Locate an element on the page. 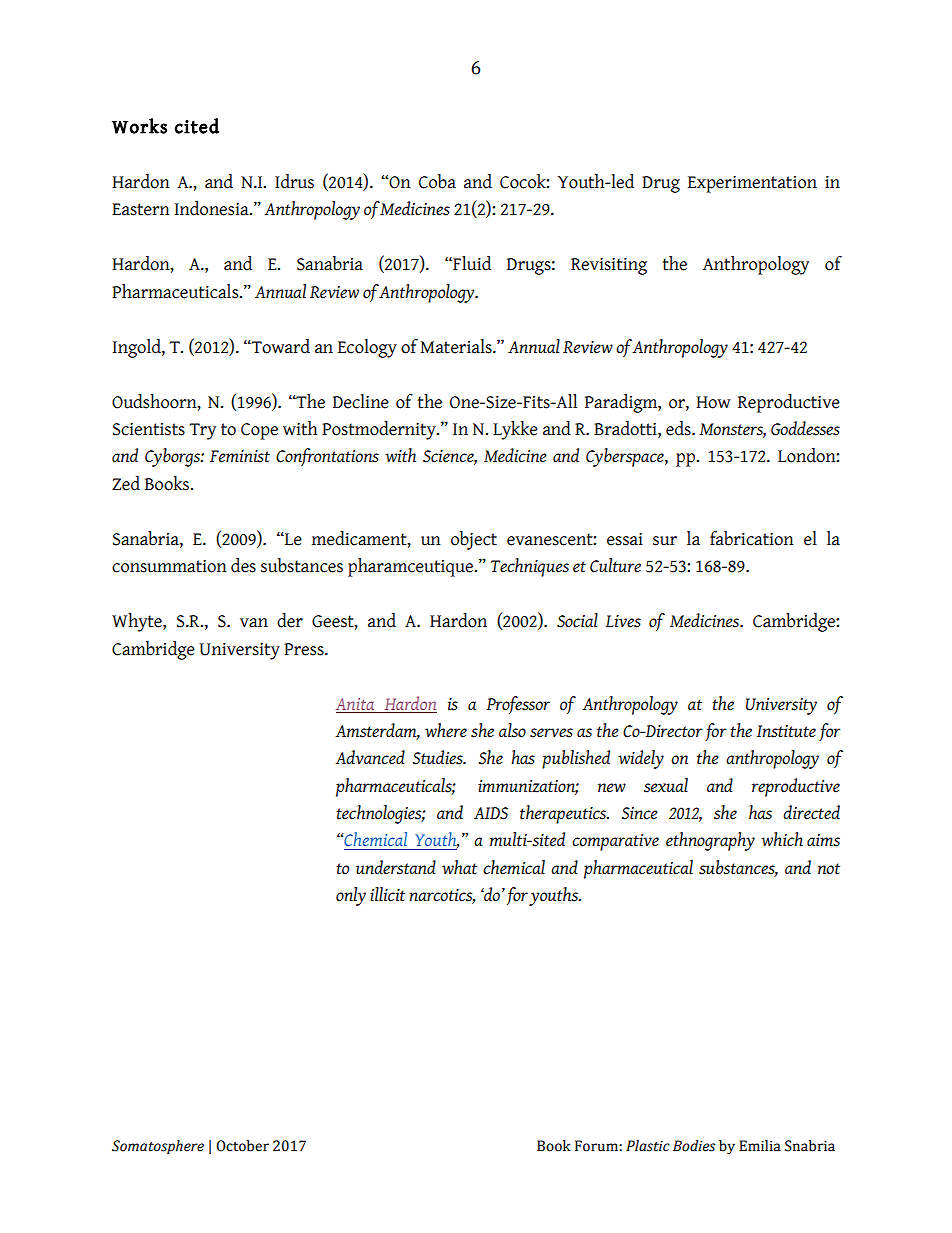  fabrication is located at coordinates (752, 538).
